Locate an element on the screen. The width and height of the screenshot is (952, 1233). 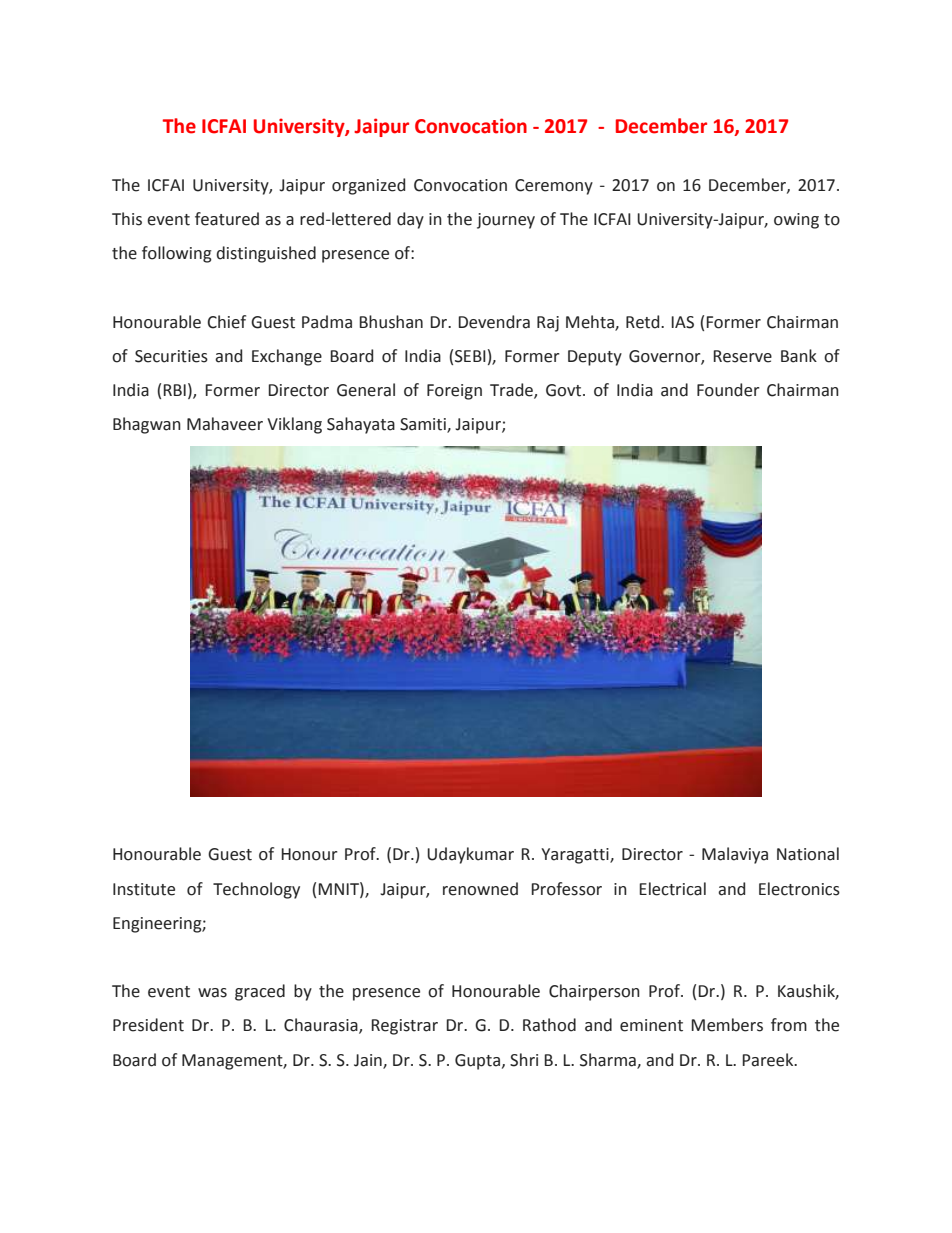
IAS is located at coordinates (682, 322).
